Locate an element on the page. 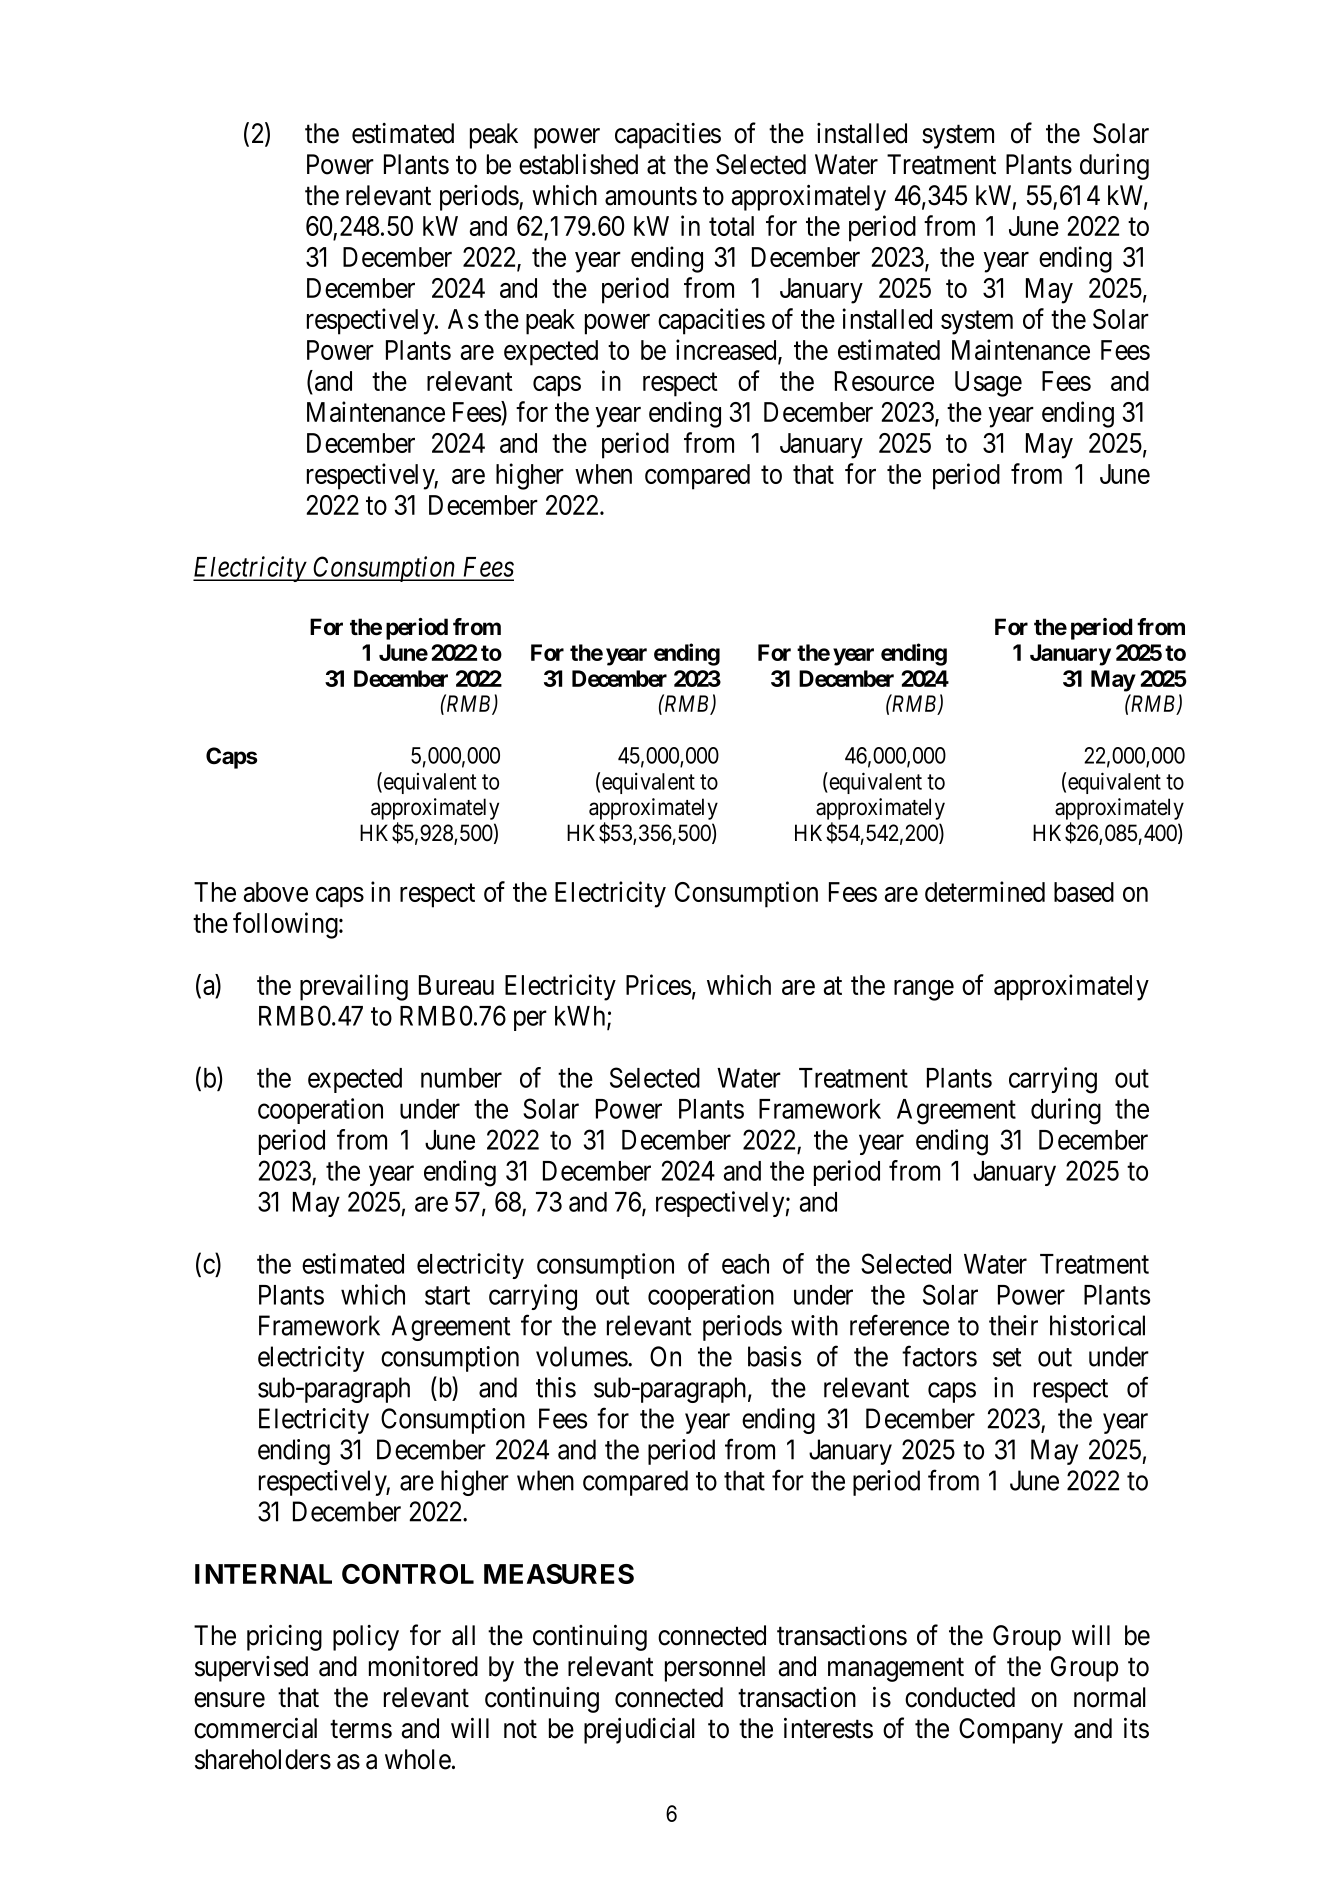  established is located at coordinates (578, 164).
